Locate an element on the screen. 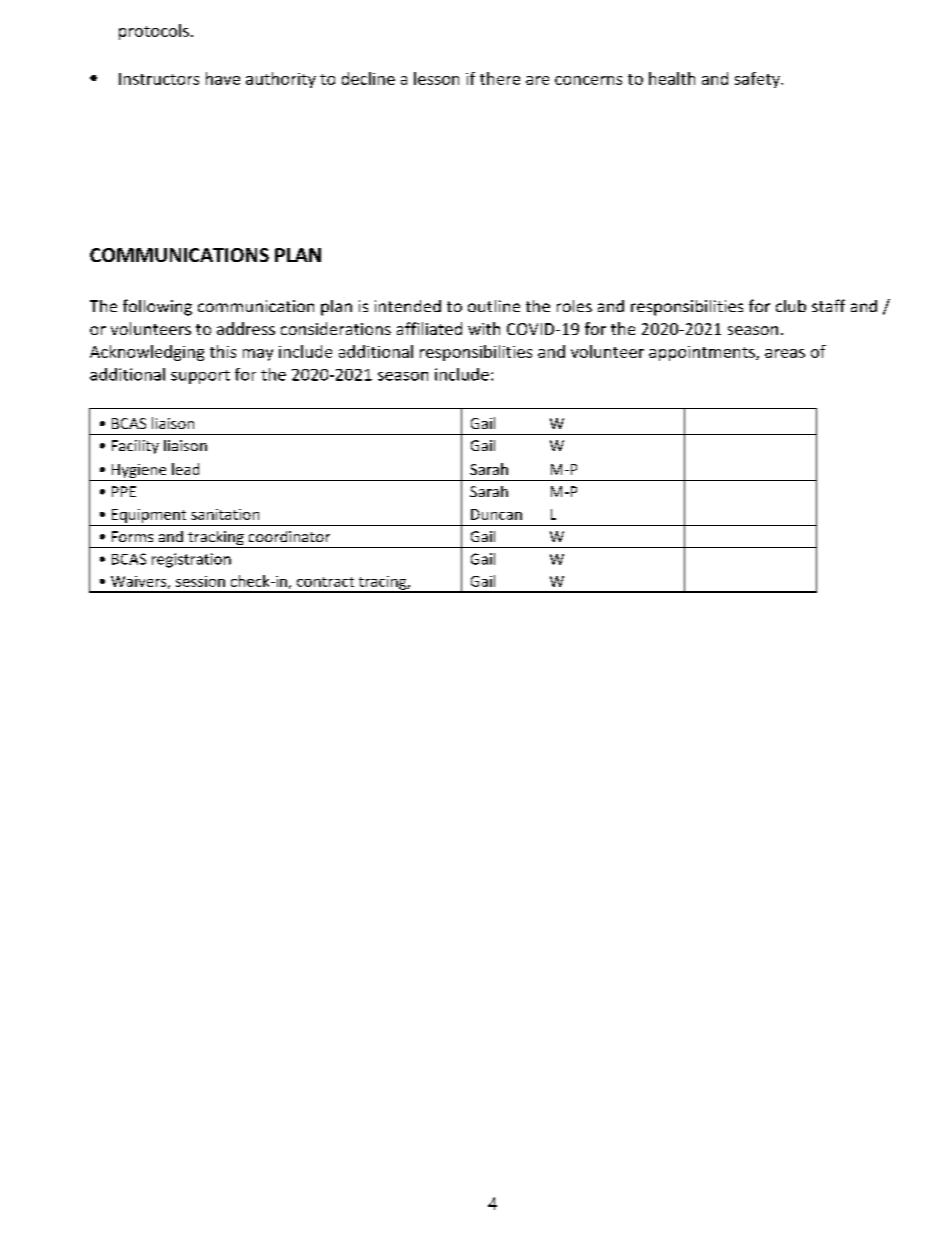  club is located at coordinates (791, 306).
